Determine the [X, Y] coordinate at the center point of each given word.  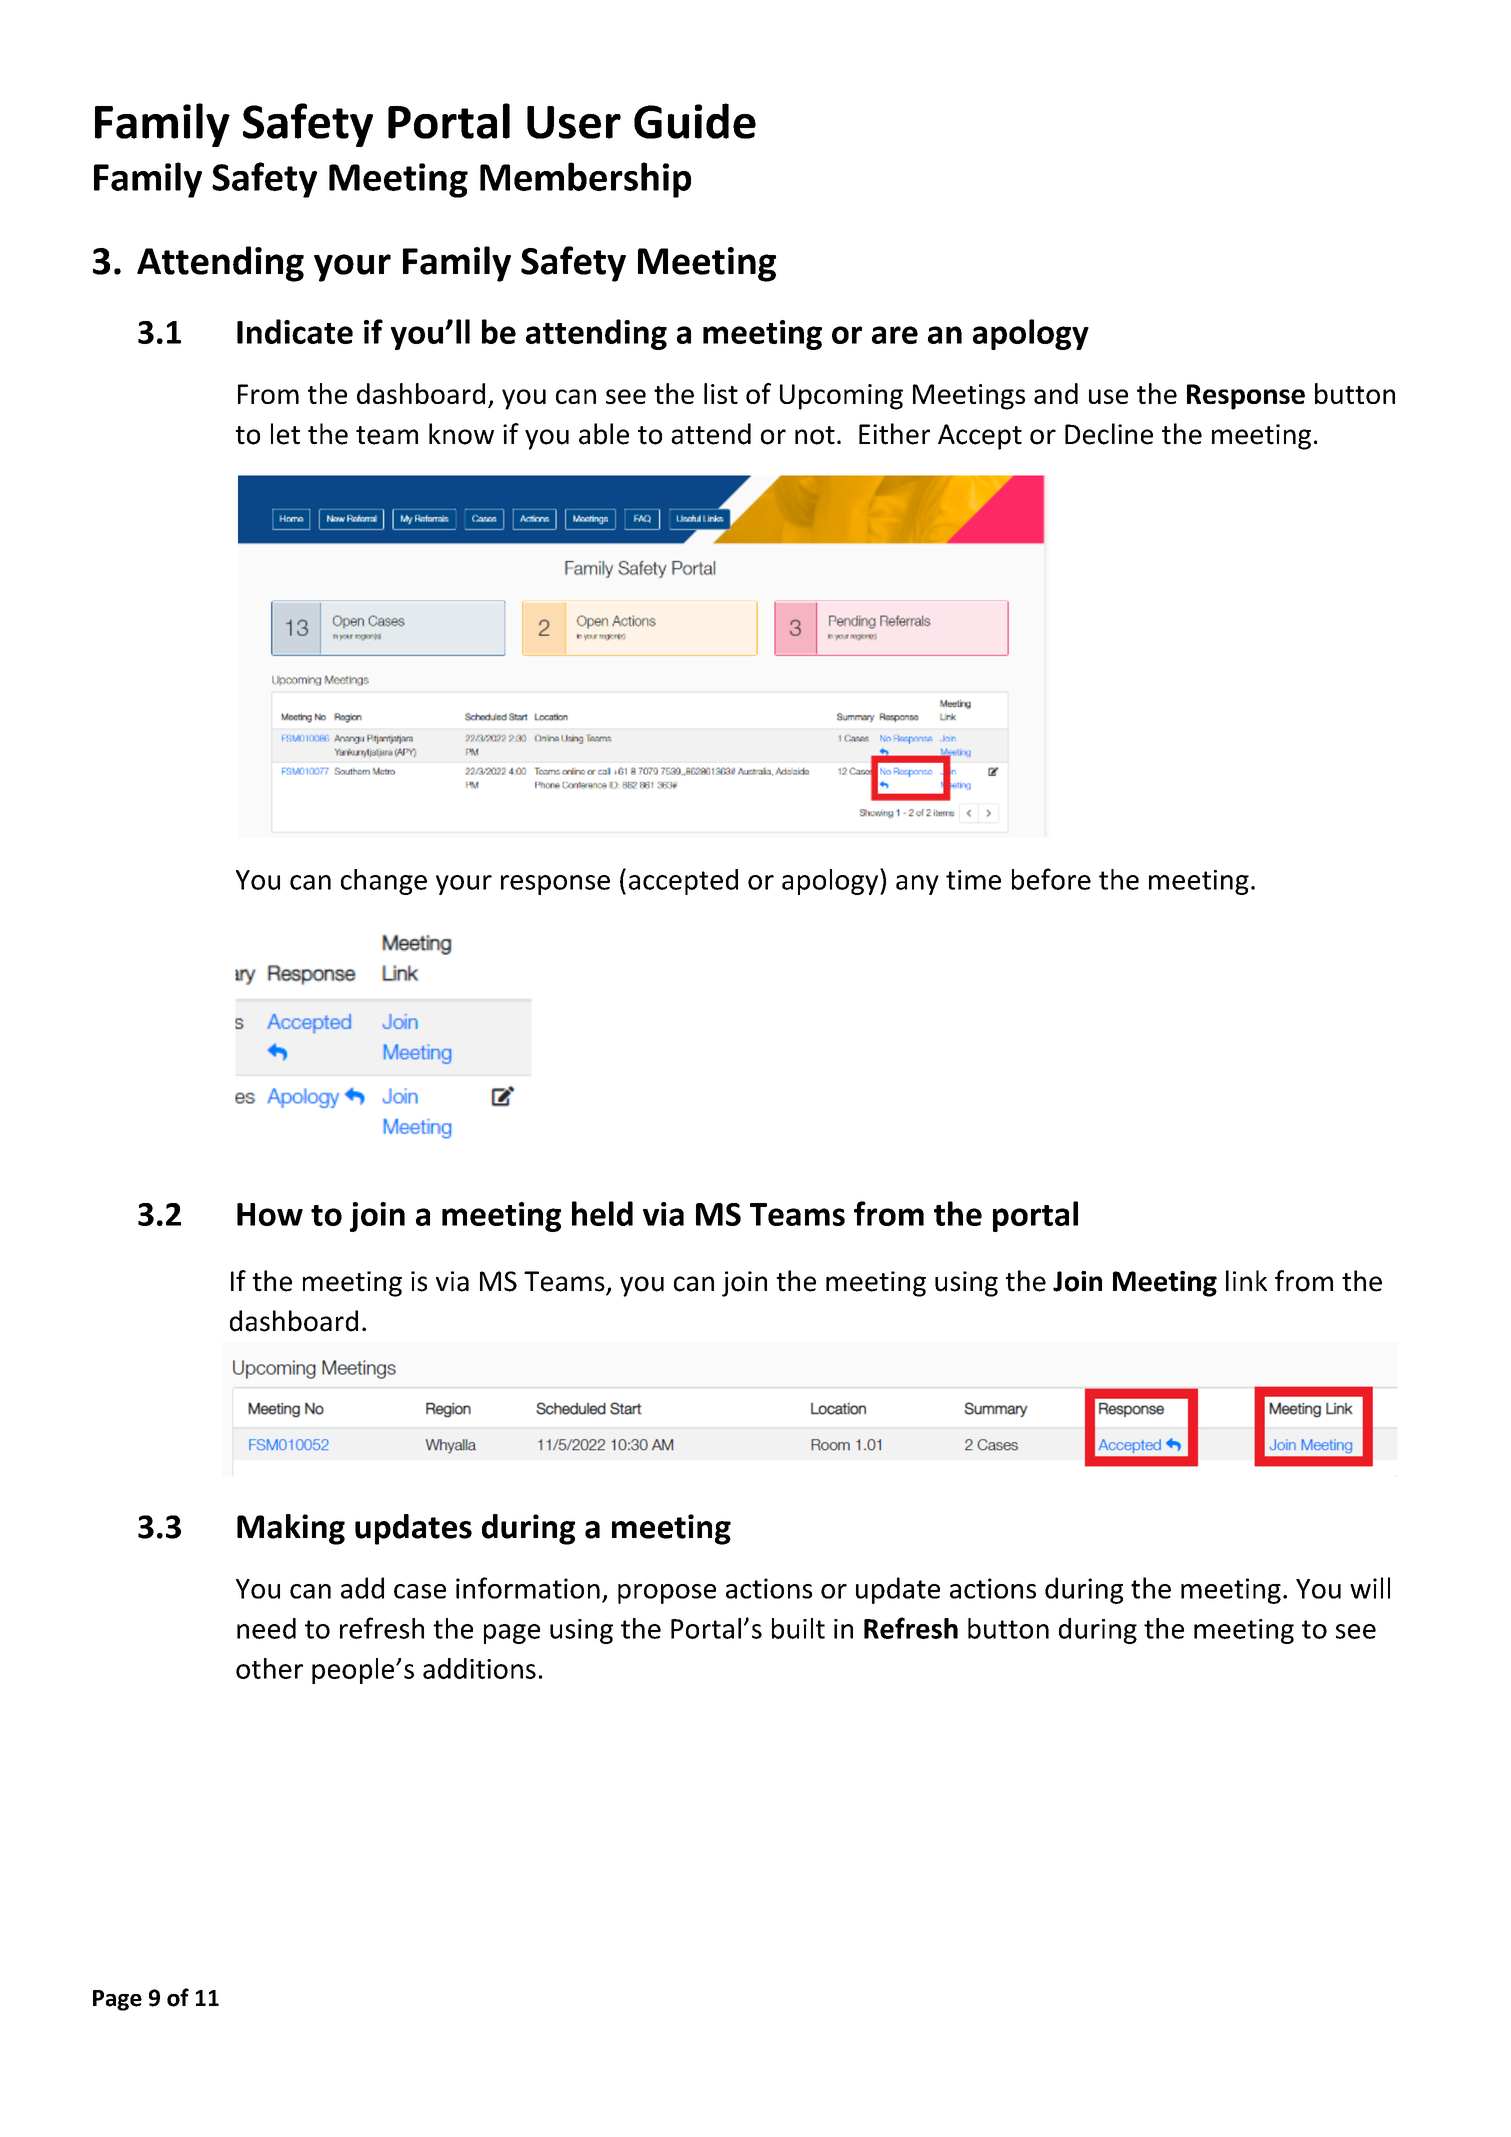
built [798, 1628]
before [1051, 879]
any [917, 885]
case [420, 1591]
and [1056, 393]
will [1370, 1588]
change [384, 882]
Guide [695, 121]
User [574, 122]
